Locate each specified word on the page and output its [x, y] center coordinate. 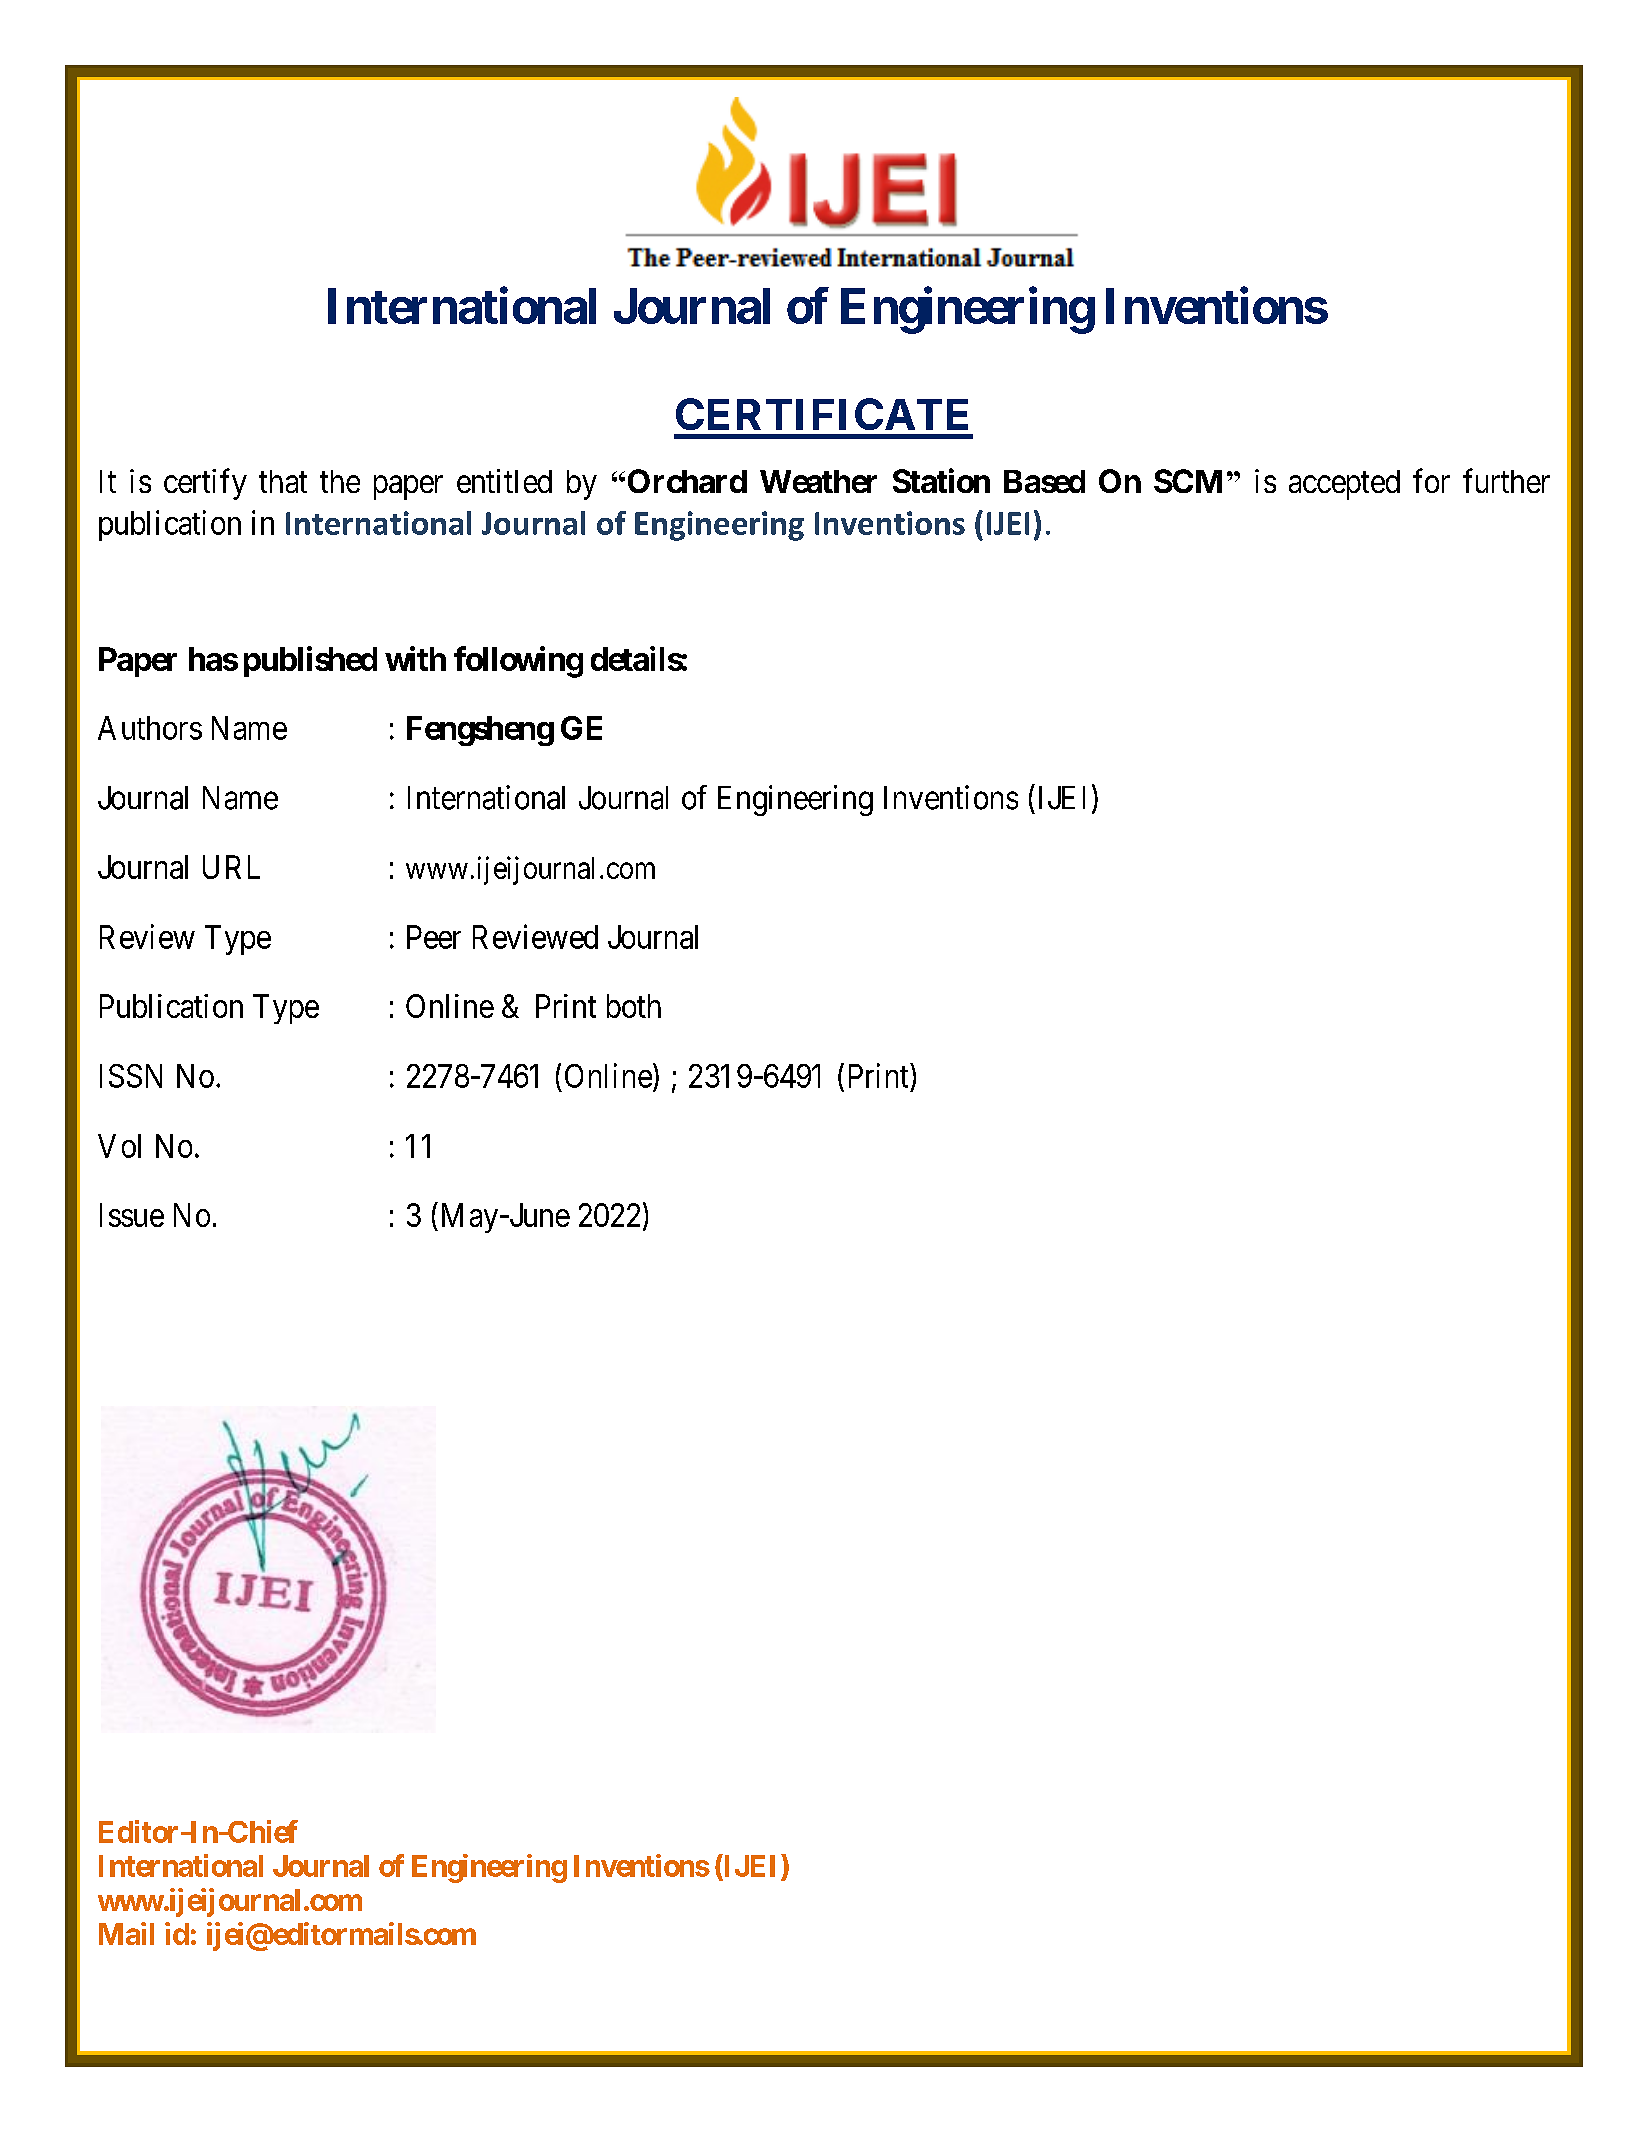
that [283, 481]
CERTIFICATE [822, 414]
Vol [119, 1146]
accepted [1344, 485]
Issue [132, 1215]
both [634, 1006]
